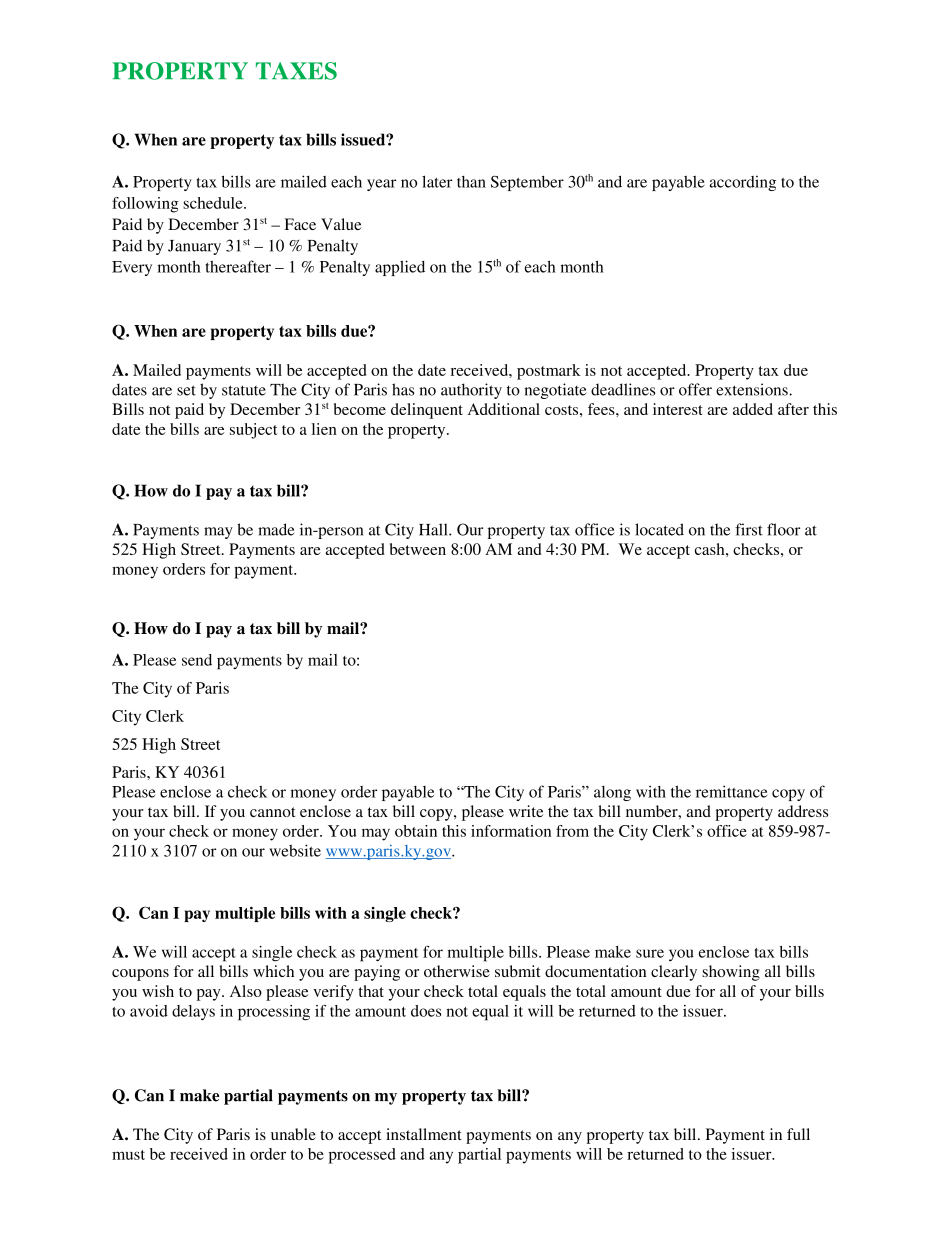  Describe the element at coordinates (272, 812) in the document. I see `cannot` at that location.
